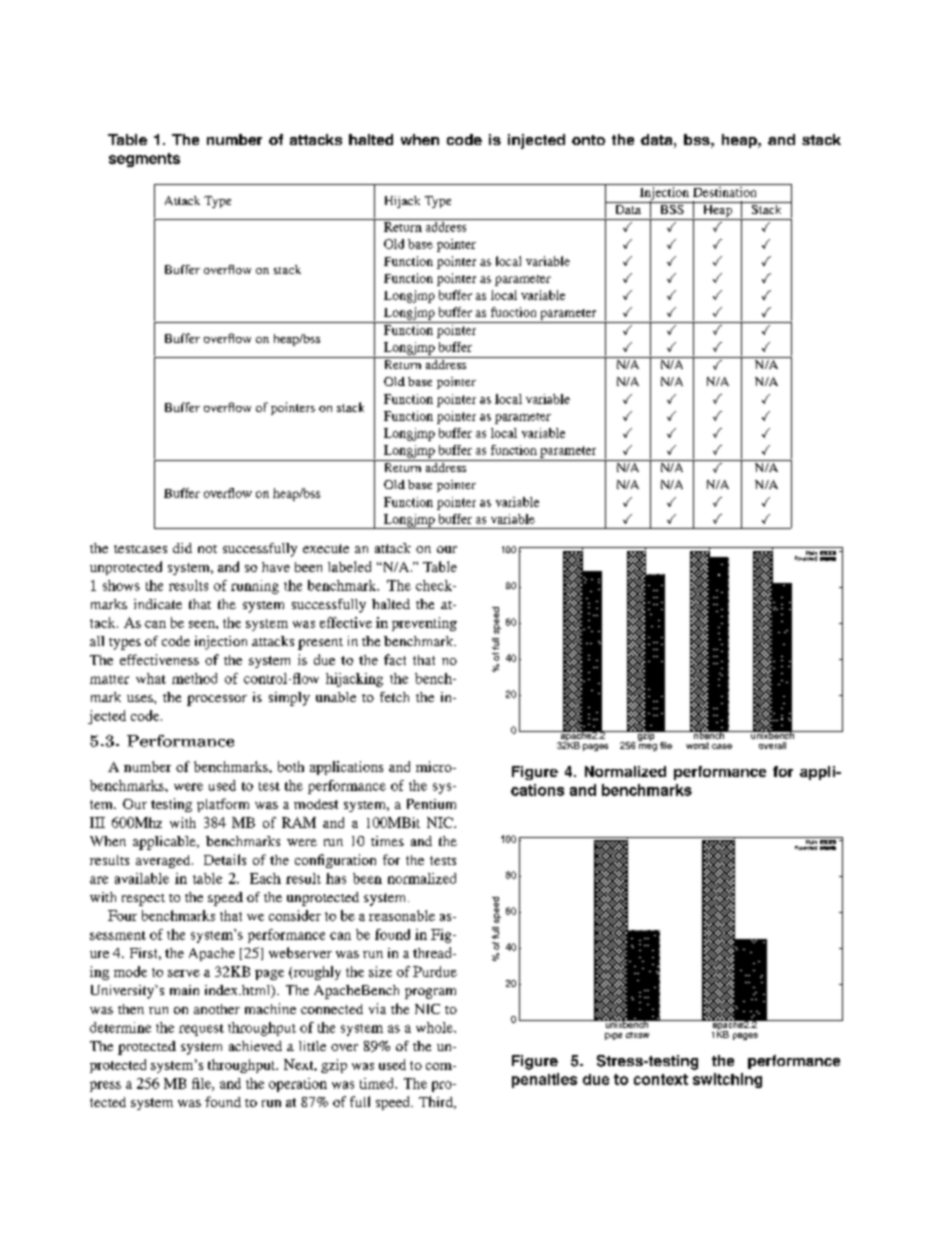 This image has height=1233, width=952. What do you see at coordinates (661, 1079) in the image?
I see `context` at bounding box center [661, 1079].
